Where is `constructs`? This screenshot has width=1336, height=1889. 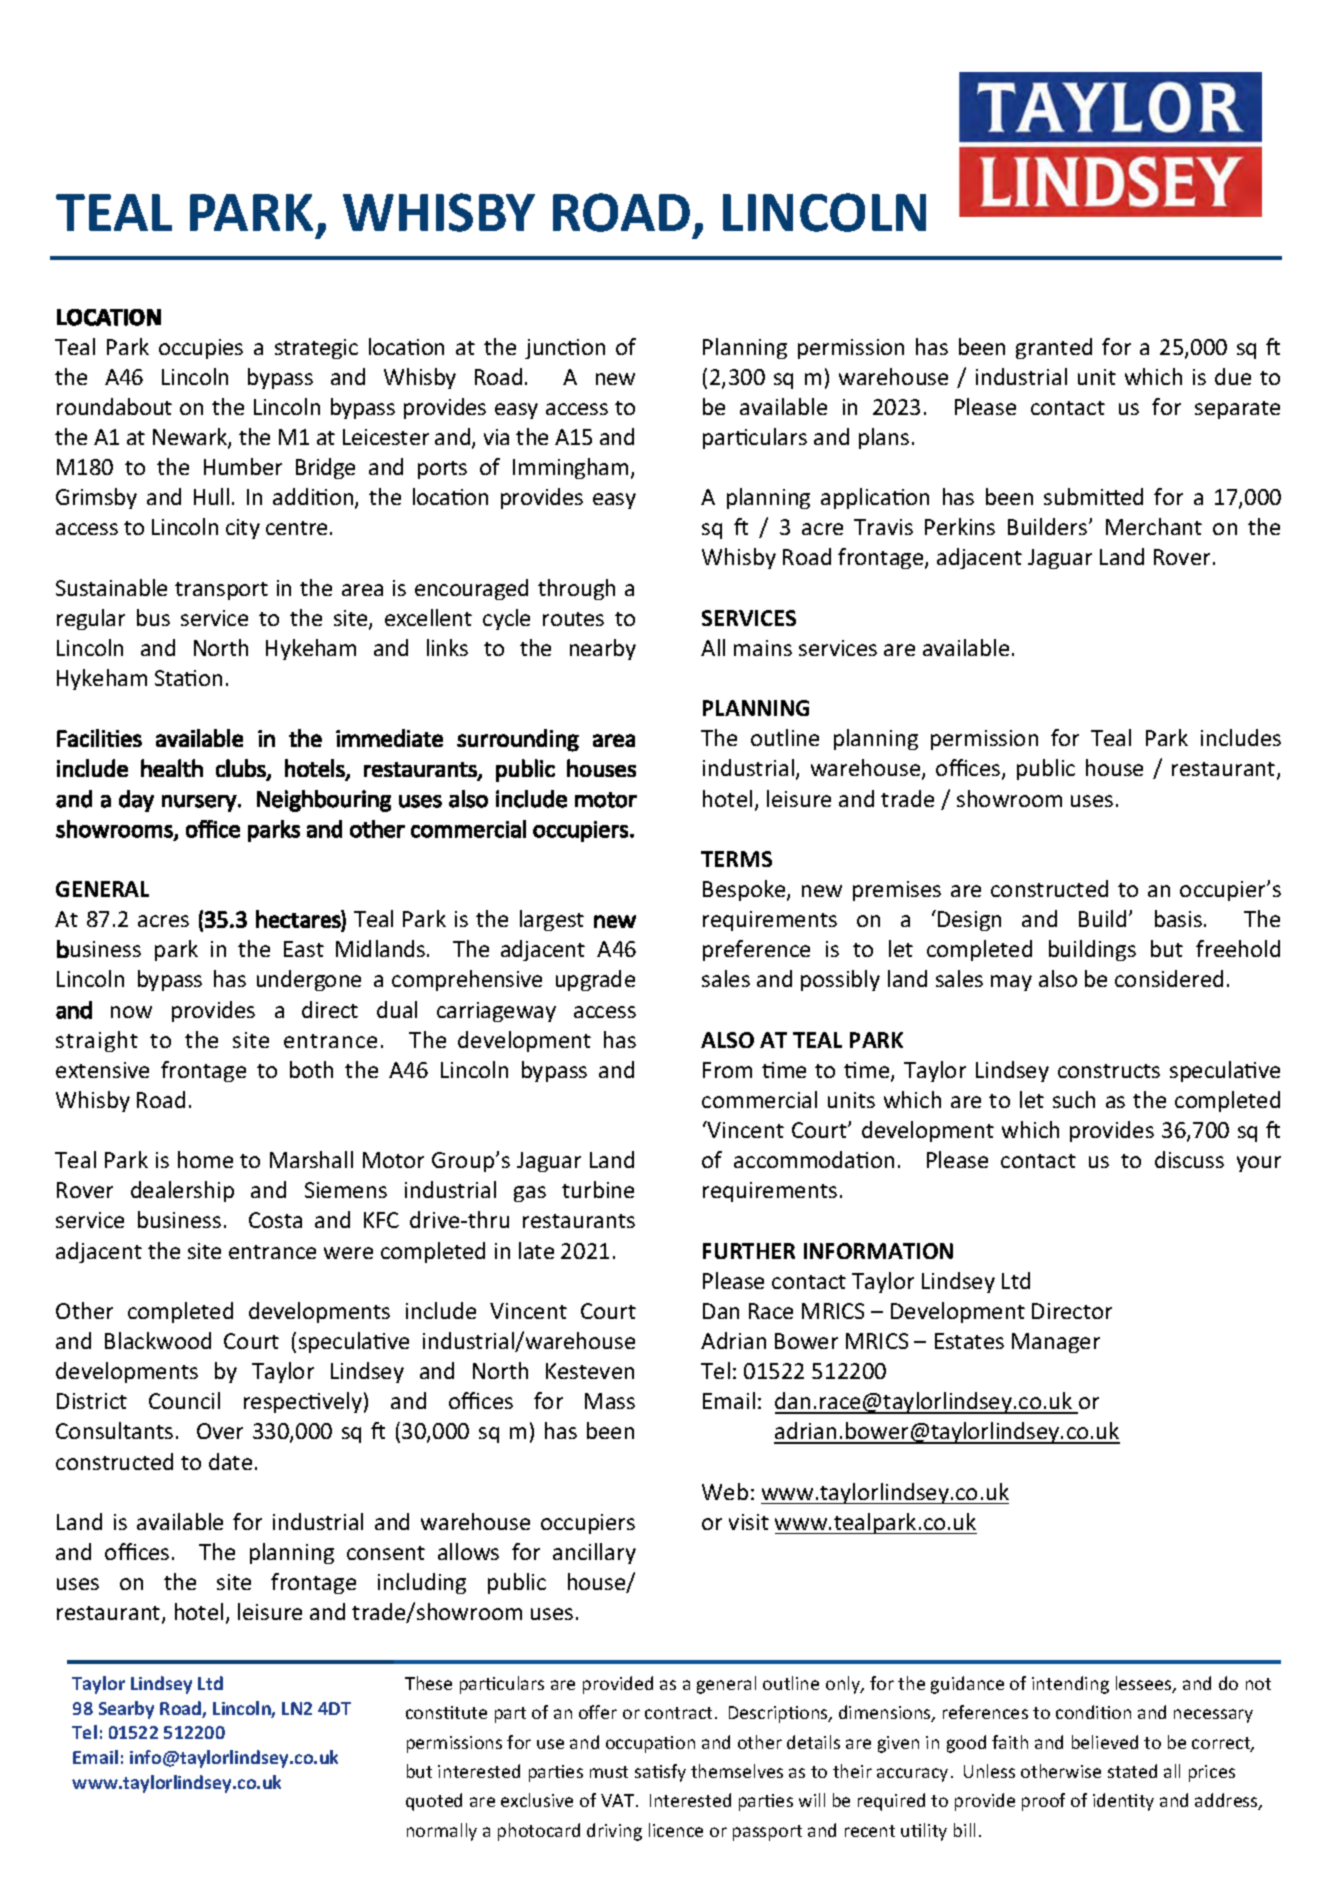
constructs is located at coordinates (1109, 1071).
